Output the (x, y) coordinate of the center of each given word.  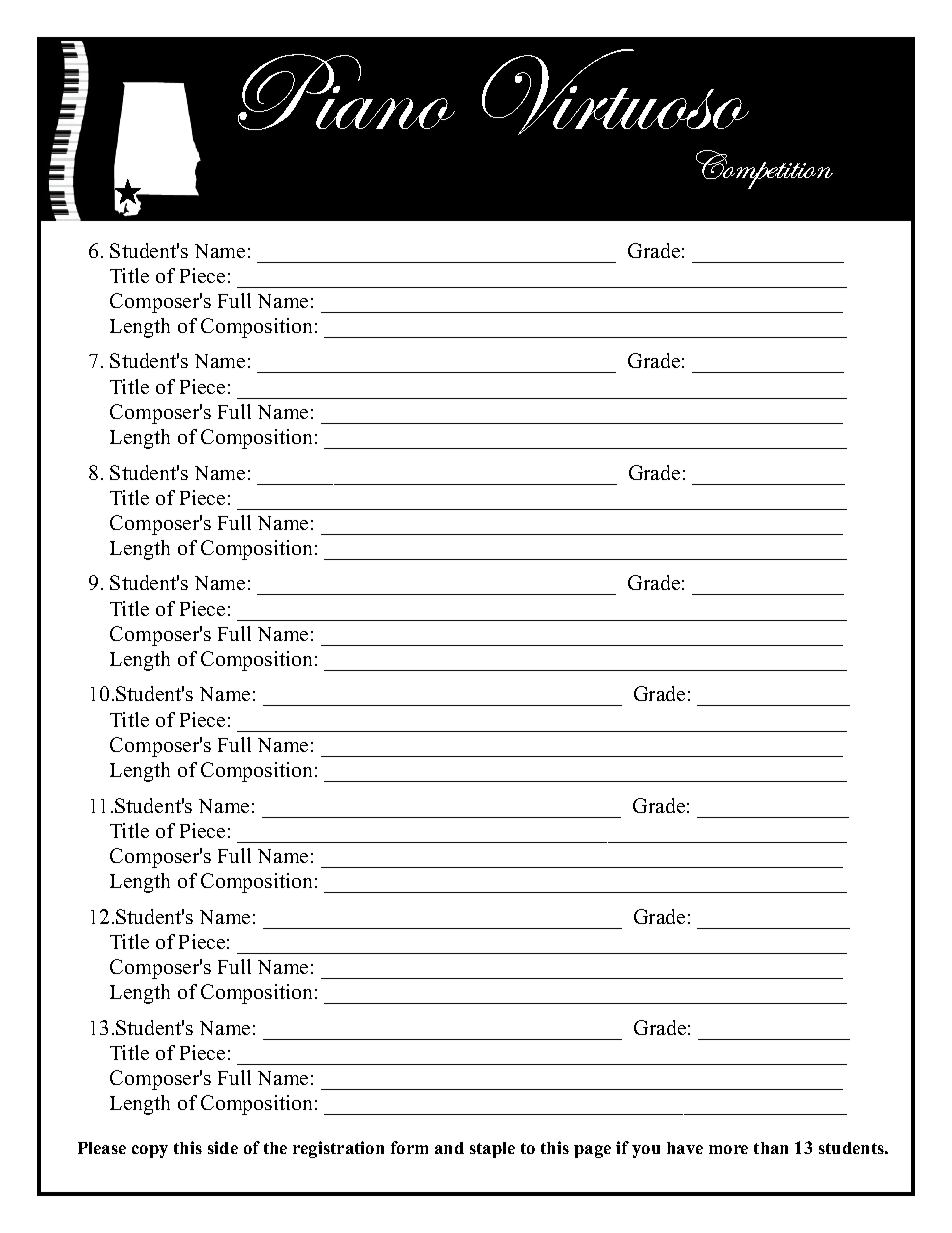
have (685, 1148)
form (409, 1147)
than (771, 1148)
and (449, 1148)
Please (102, 1148)
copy (150, 1151)
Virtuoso (615, 92)
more (728, 1149)
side (223, 1147)
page (592, 1151)
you (646, 1151)
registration (338, 1149)
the (275, 1148)
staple (492, 1150)
